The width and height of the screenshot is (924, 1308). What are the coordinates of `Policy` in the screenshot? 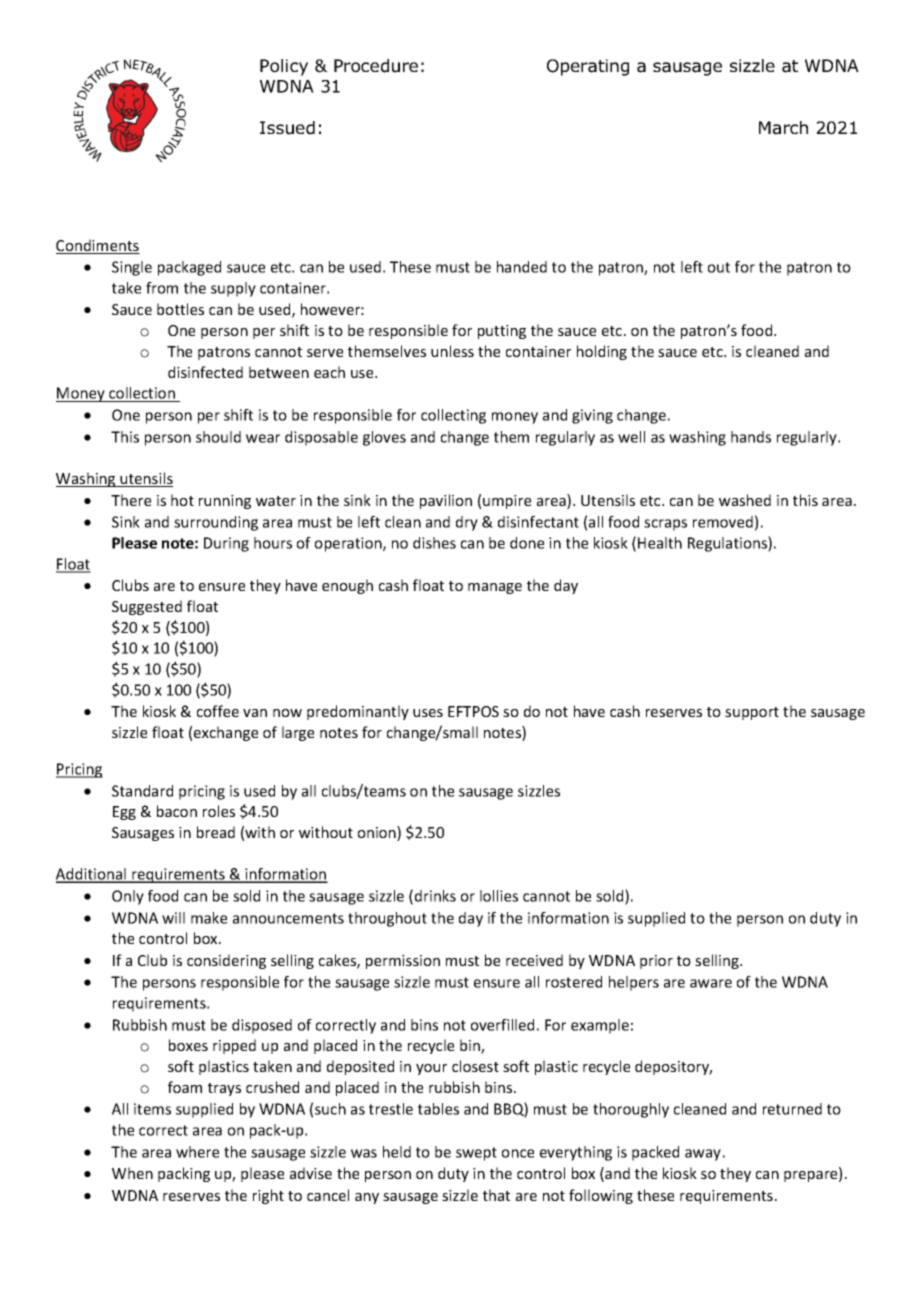 It's located at (284, 67).
